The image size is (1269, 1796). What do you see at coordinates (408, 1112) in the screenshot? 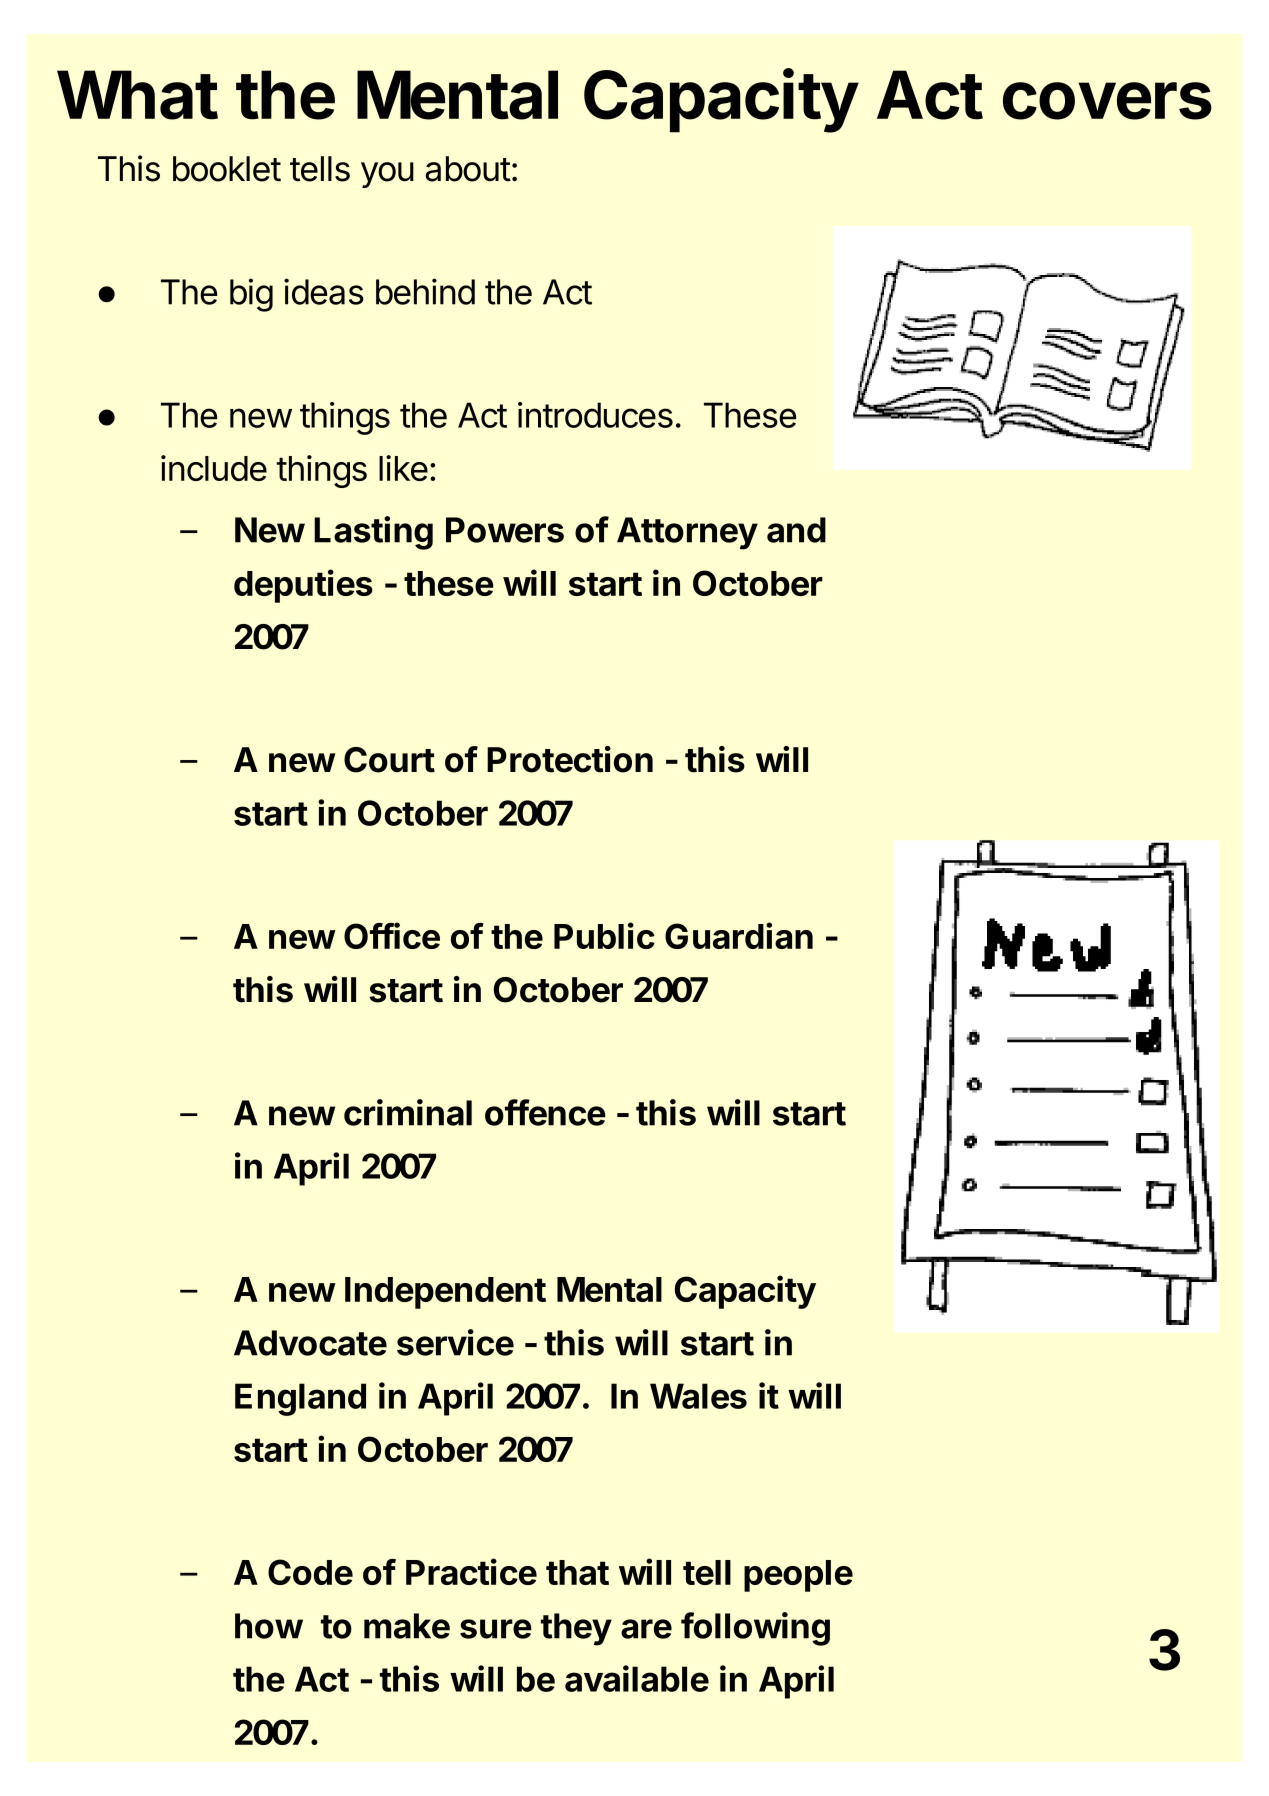
I see `criminal` at bounding box center [408, 1112].
